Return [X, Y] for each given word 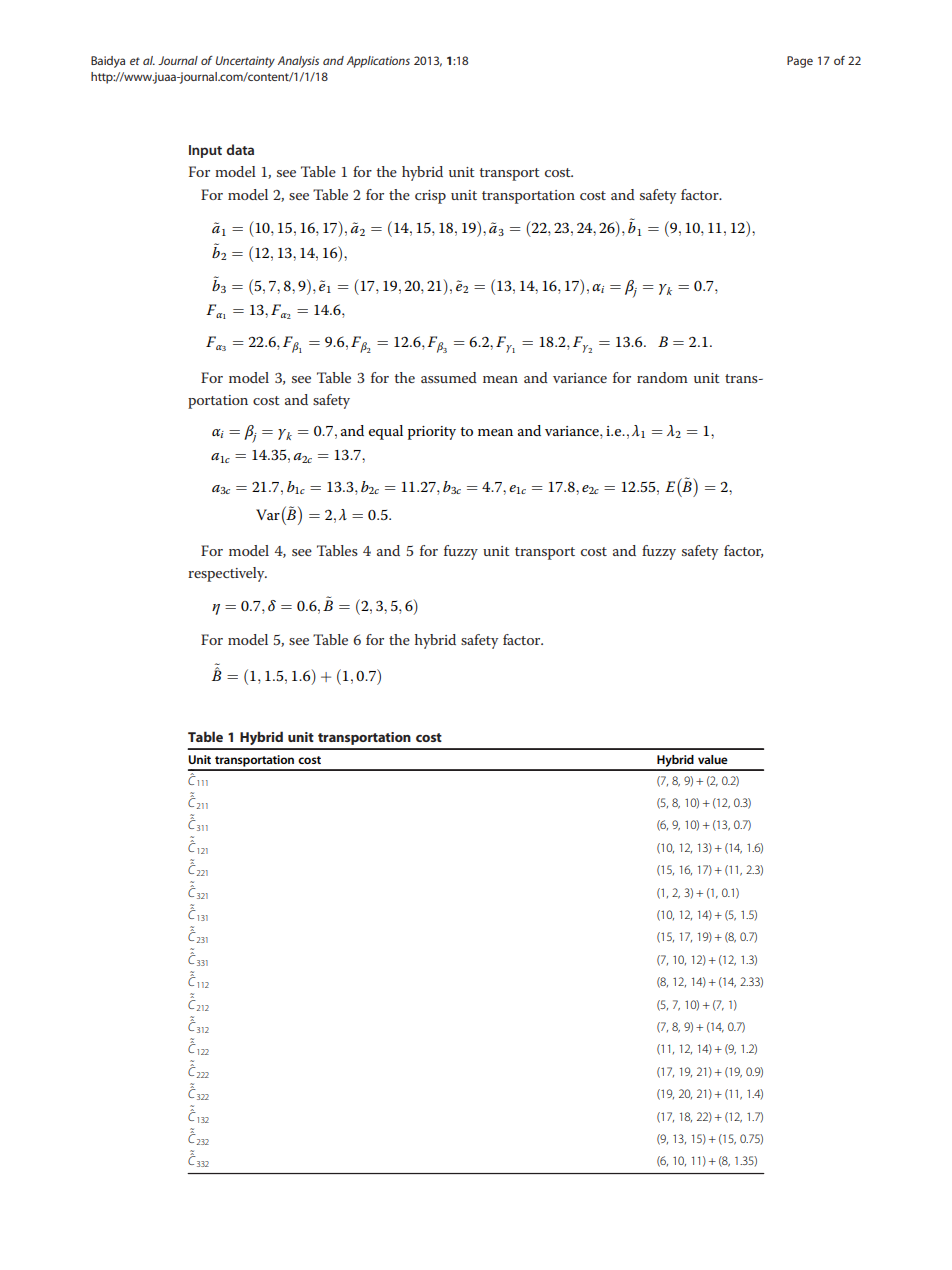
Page [800, 62]
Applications [378, 62]
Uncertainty [245, 62]
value [713, 759]
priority [432, 433]
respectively [227, 574]
